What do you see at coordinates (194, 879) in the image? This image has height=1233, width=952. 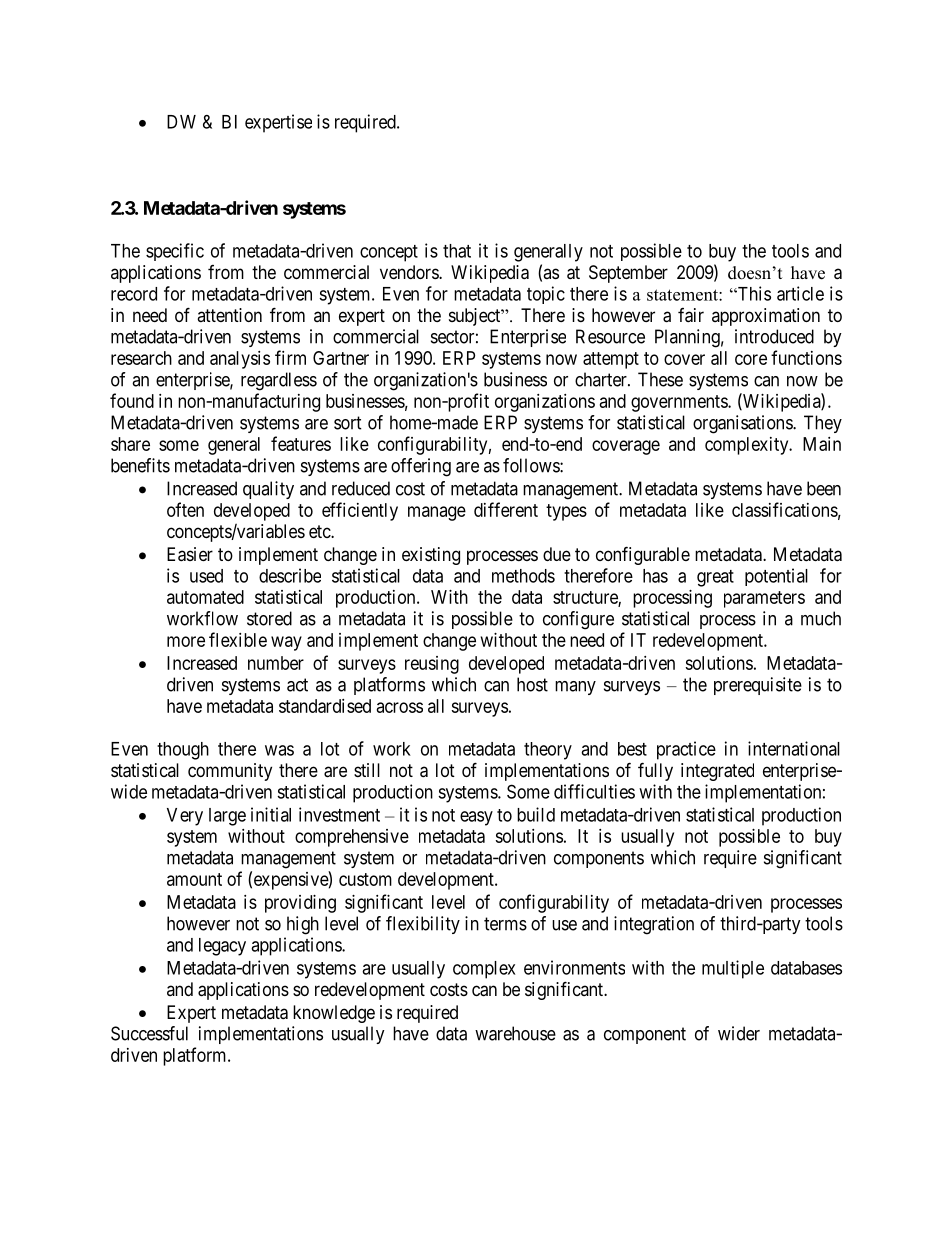 I see `amount` at bounding box center [194, 879].
